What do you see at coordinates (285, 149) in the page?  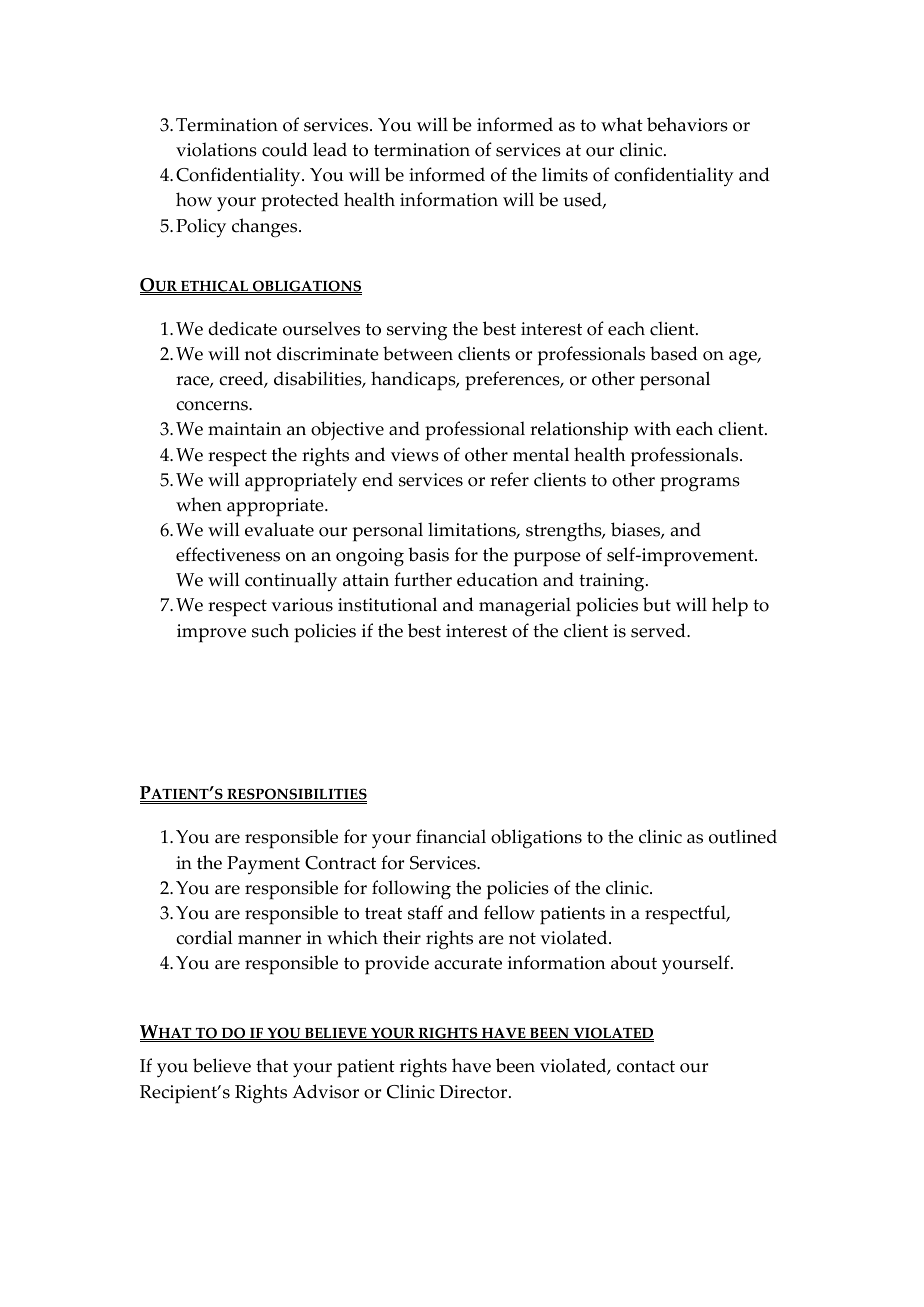 I see `could` at bounding box center [285, 149].
